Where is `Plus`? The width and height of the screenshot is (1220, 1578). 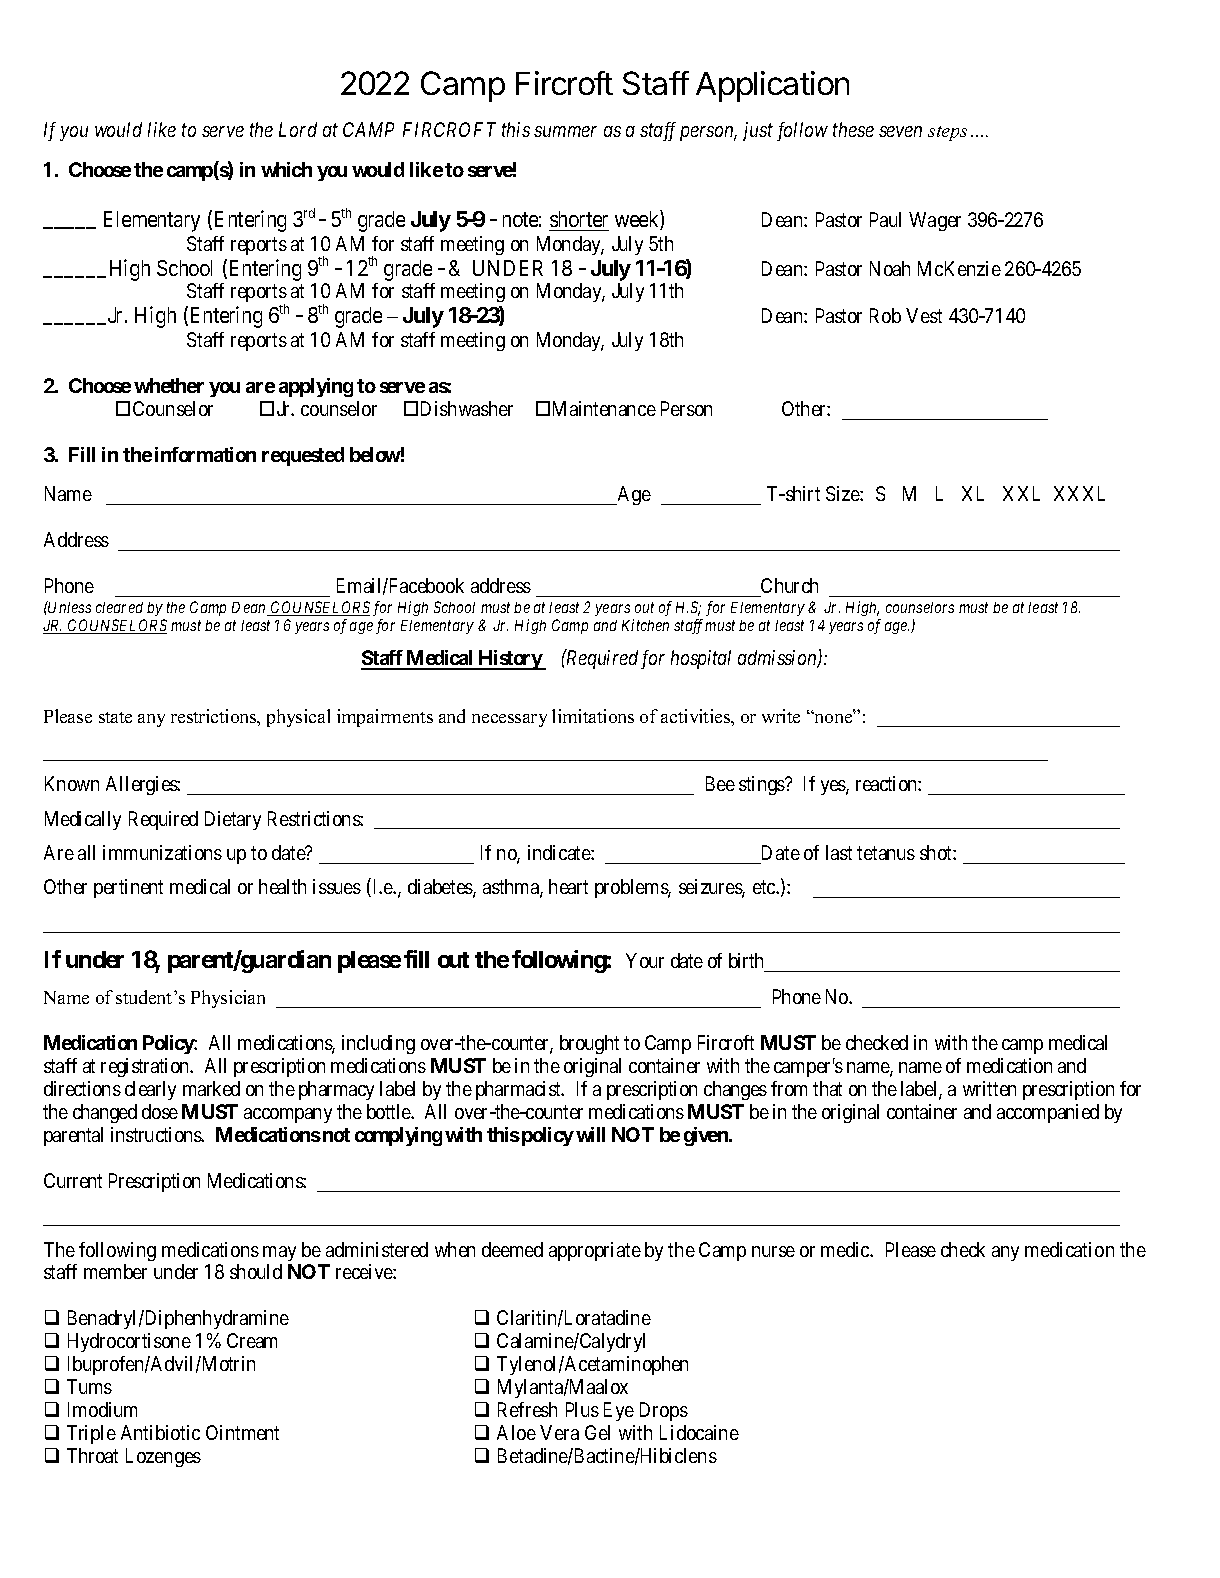 Plus is located at coordinates (582, 1409).
